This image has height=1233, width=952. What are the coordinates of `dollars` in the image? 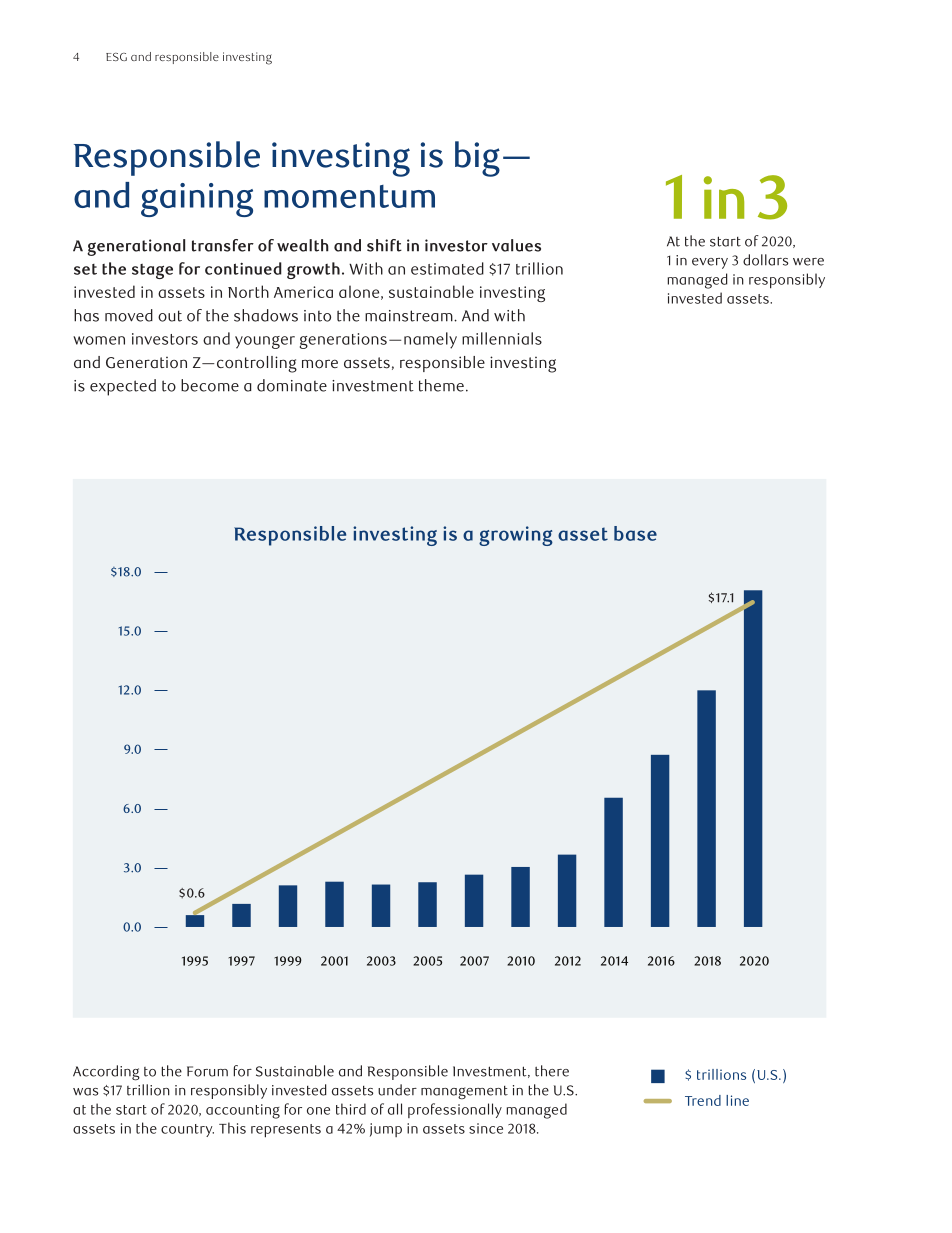 It's located at (765, 260).
